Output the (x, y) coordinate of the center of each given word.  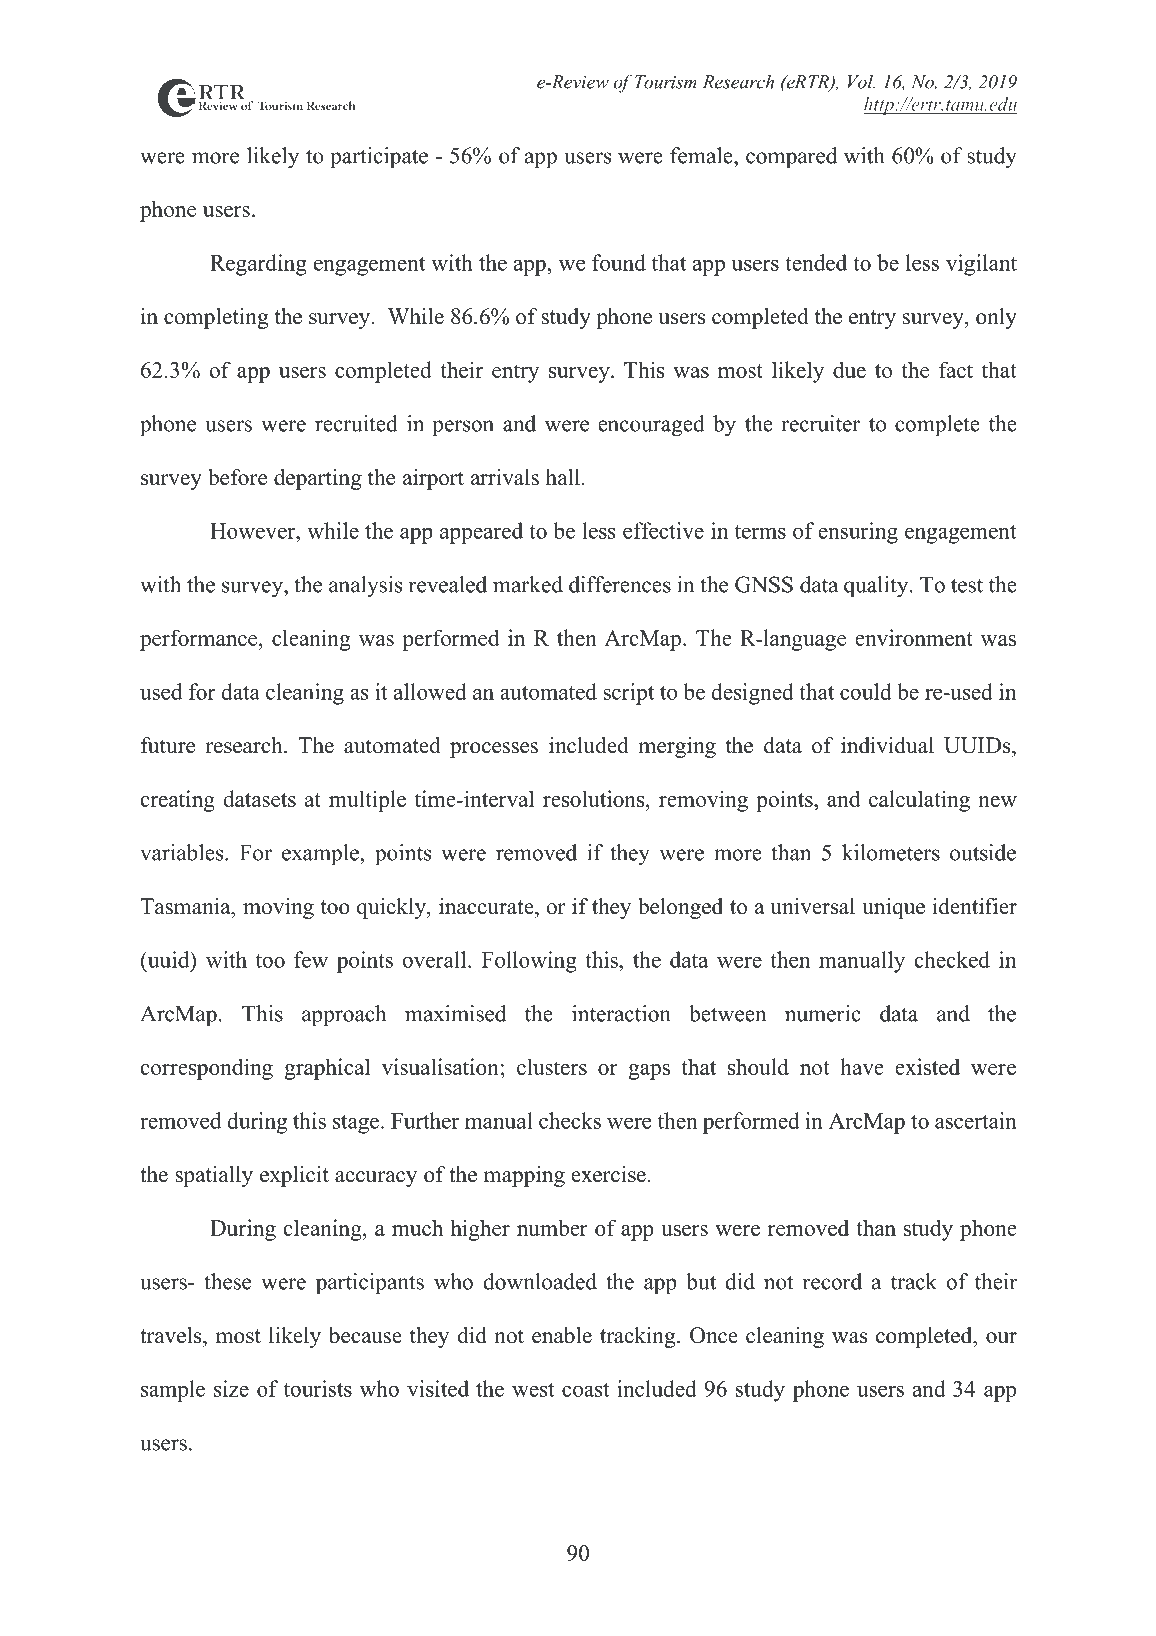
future (168, 745)
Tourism (666, 82)
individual (887, 745)
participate (379, 158)
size (231, 1388)
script (628, 694)
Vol (861, 81)
